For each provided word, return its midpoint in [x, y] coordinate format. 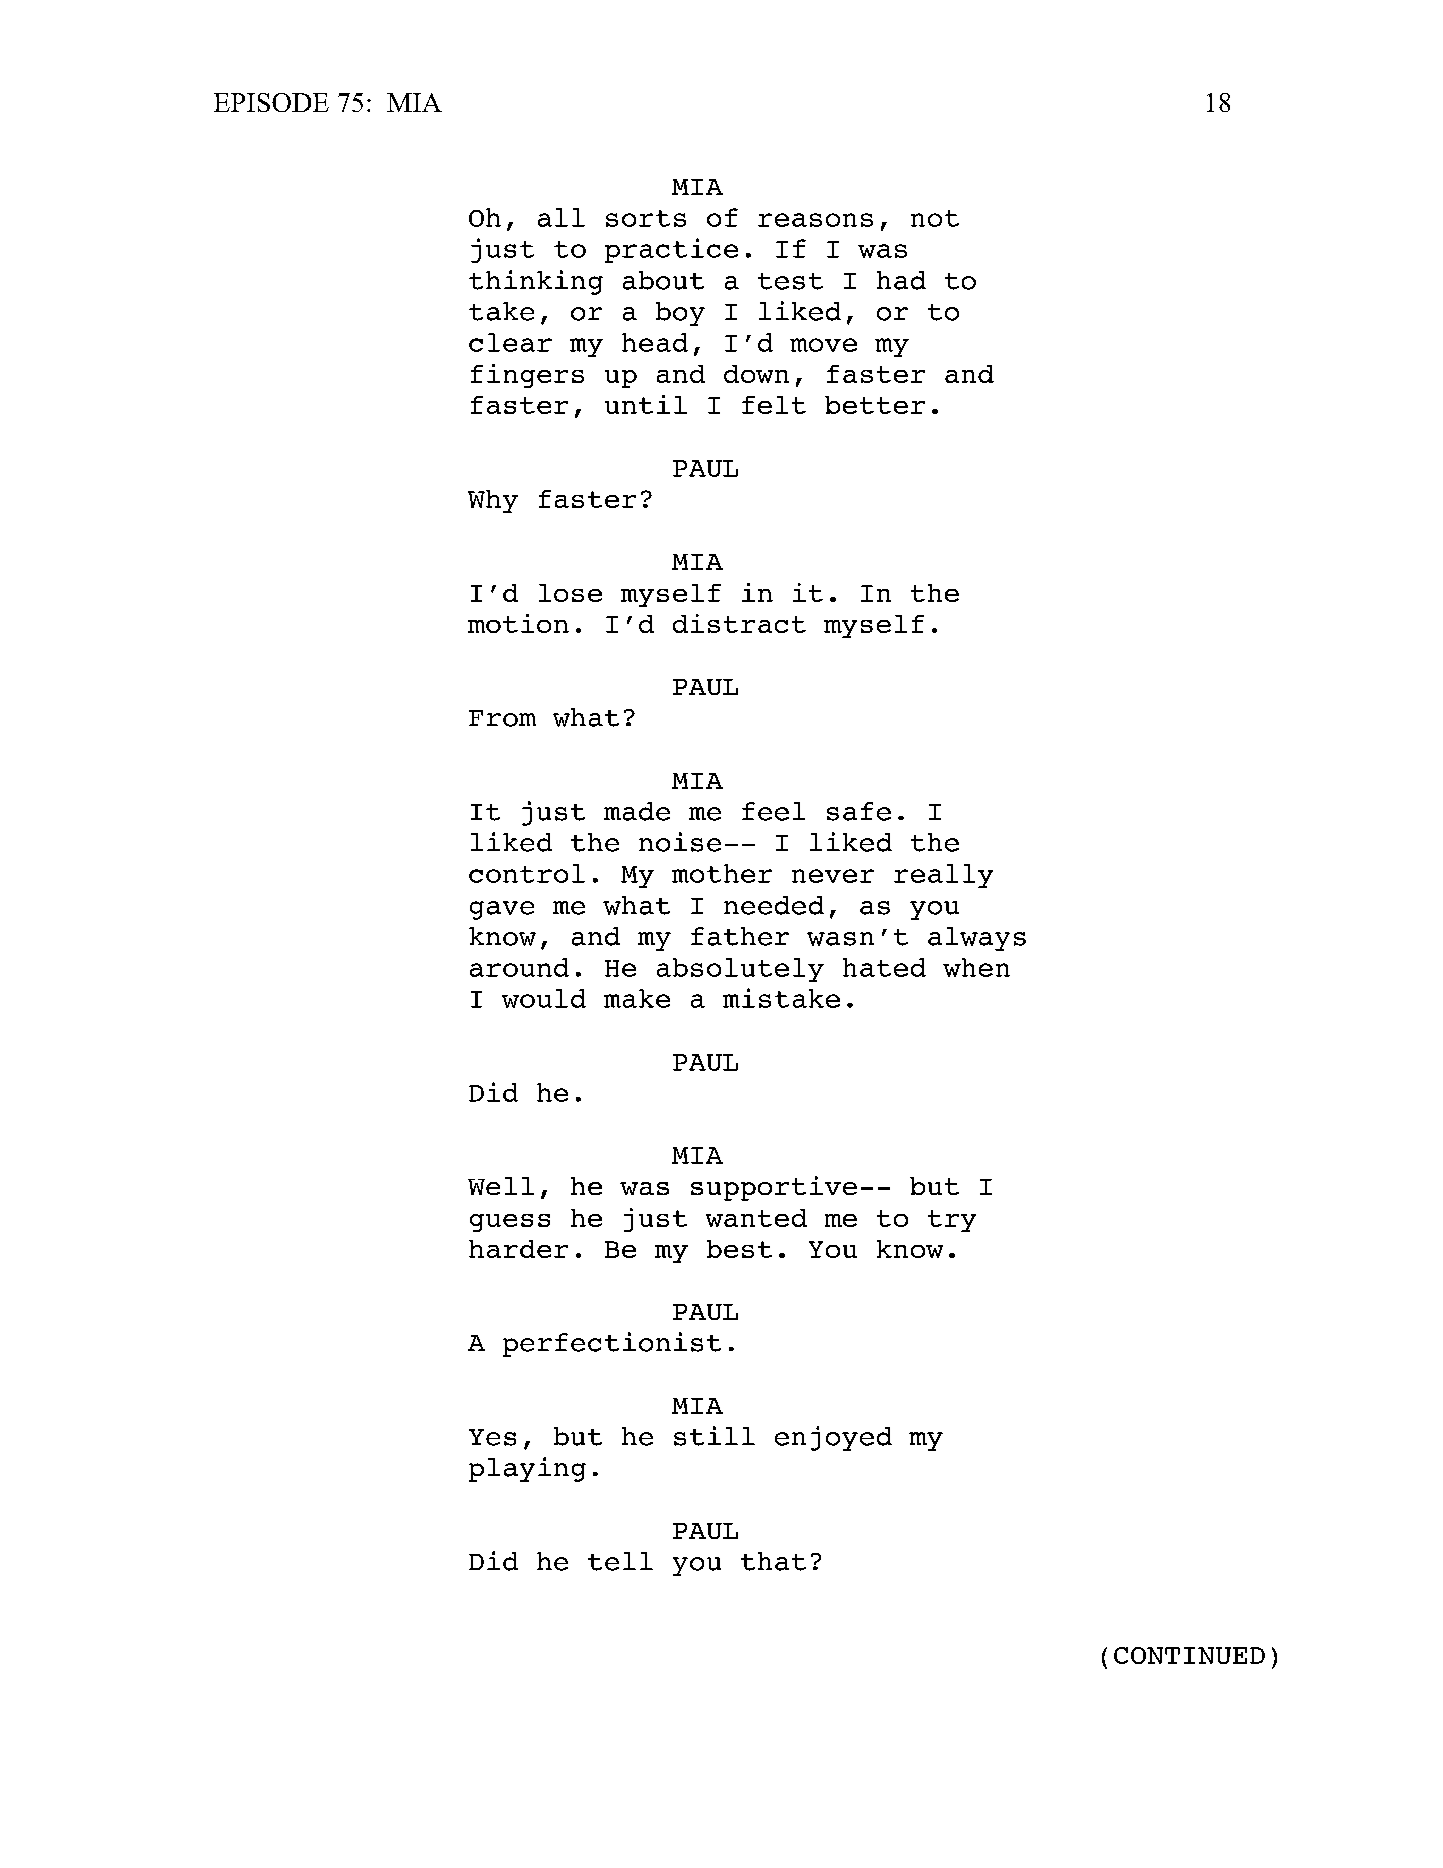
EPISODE [271, 102]
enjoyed [833, 1438]
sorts [646, 218]
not [935, 218]
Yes [492, 1437]
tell [620, 1561]
